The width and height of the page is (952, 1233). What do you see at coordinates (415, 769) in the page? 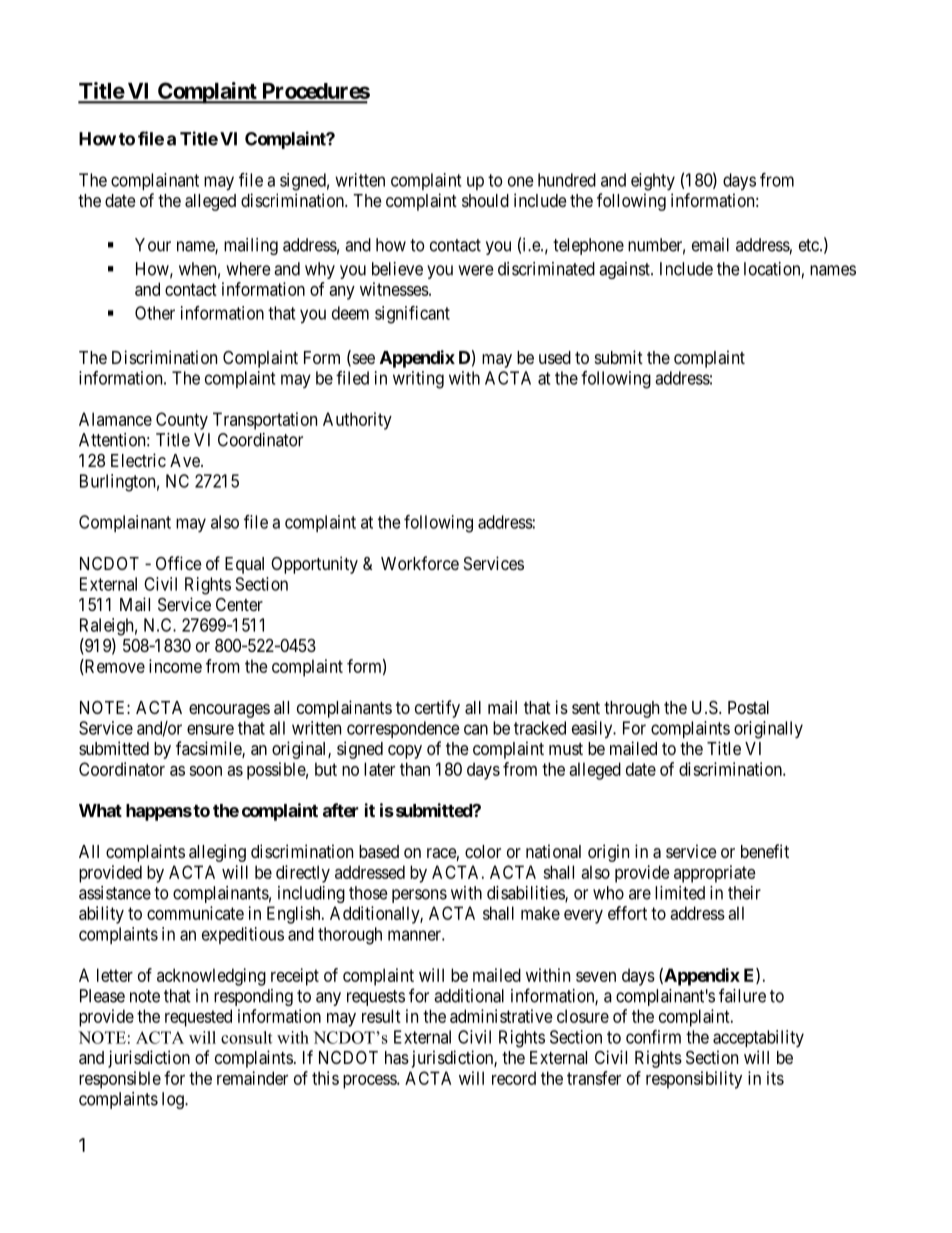
I see `than` at bounding box center [415, 769].
